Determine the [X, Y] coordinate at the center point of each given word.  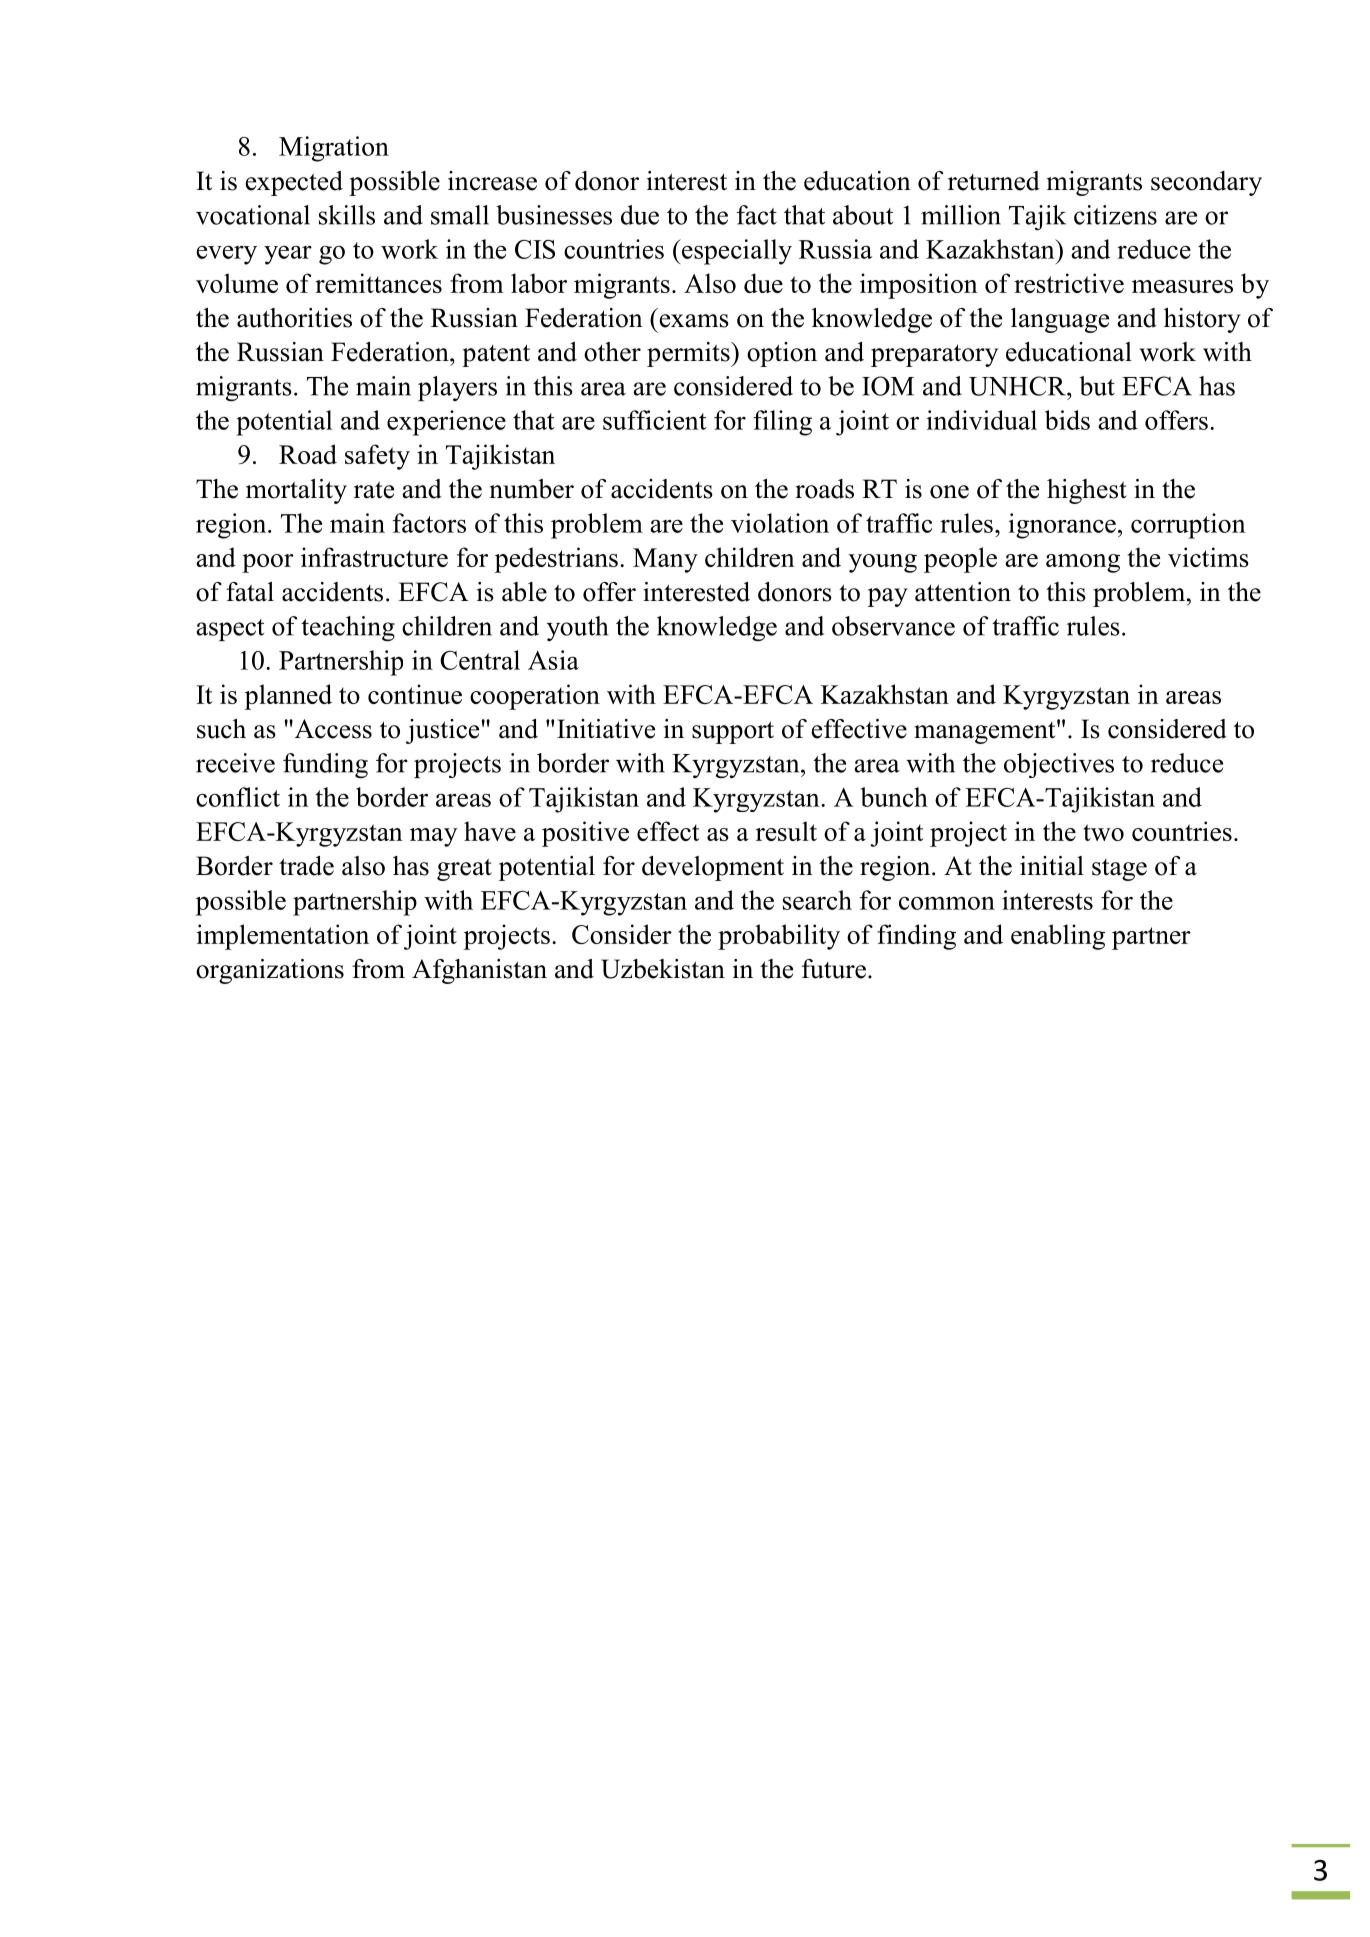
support [733, 732]
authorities [294, 318]
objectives [1059, 765]
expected [294, 183]
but [1097, 386]
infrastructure [374, 557]
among [1083, 563]
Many [665, 560]
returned [994, 181]
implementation [282, 937]
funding [325, 765]
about [863, 215]
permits [689, 354]
